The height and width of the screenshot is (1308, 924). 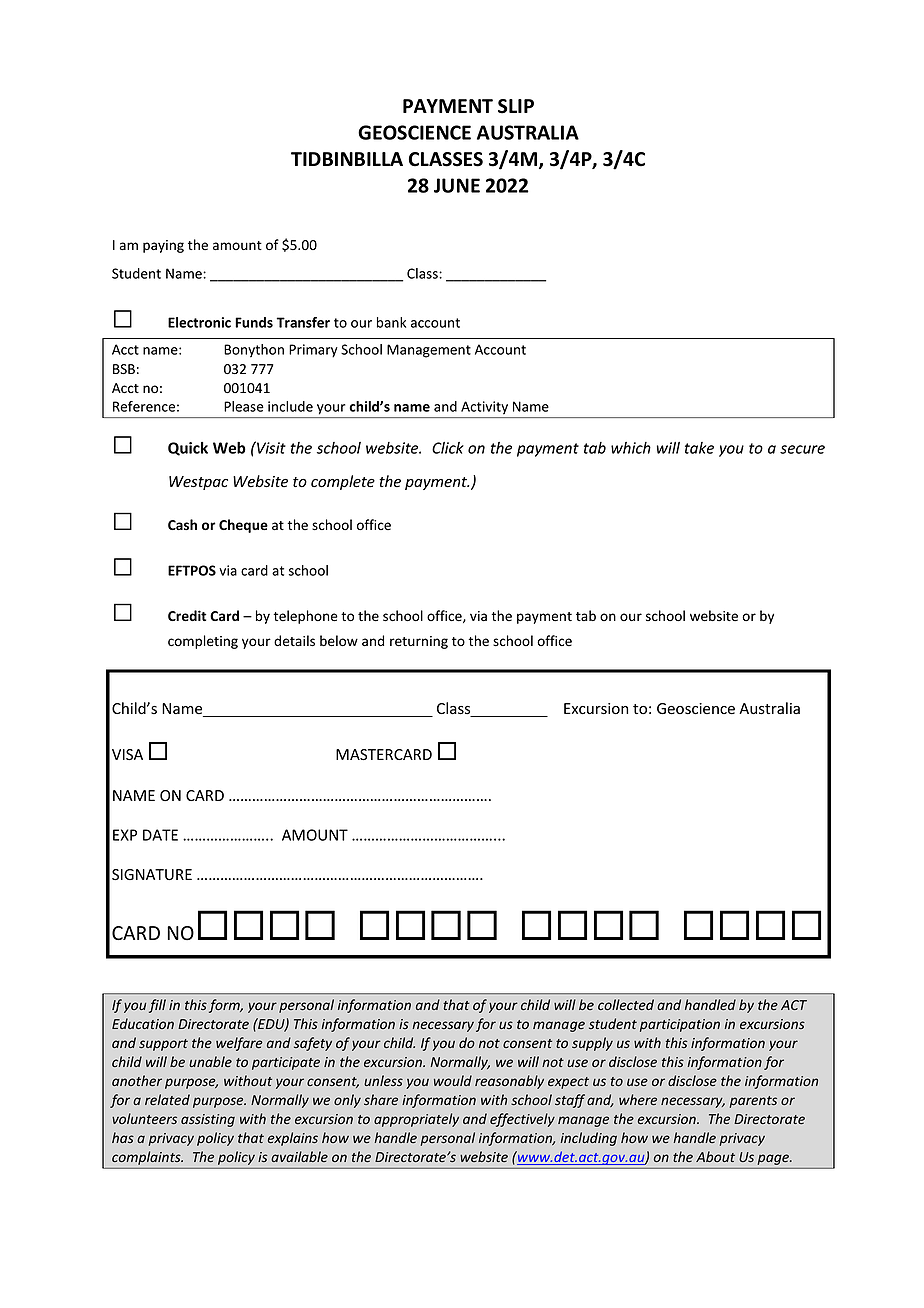 What do you see at coordinates (516, 106) in the screenshot?
I see `SLIP` at bounding box center [516, 106].
